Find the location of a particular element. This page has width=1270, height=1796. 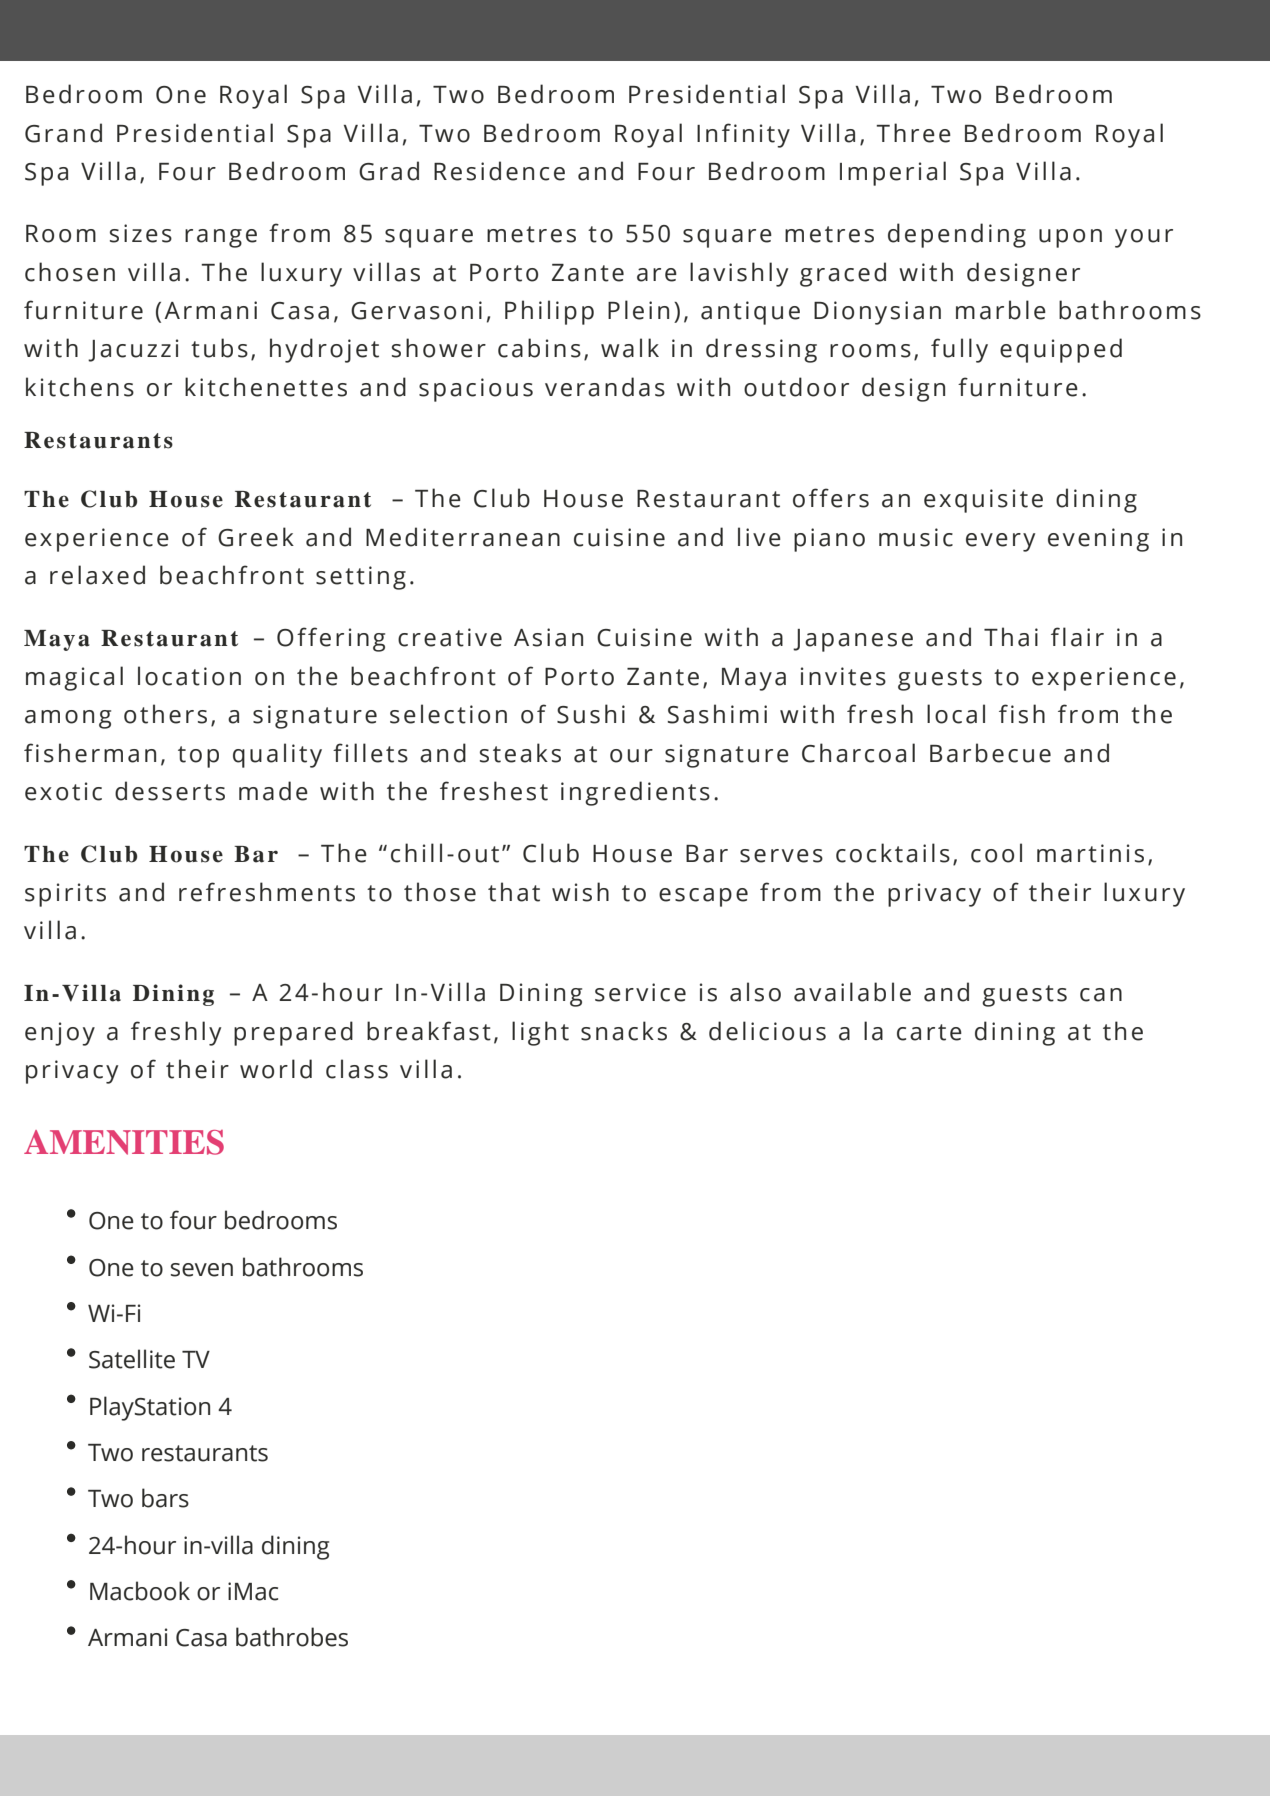

Macbook is located at coordinates (140, 1591).
